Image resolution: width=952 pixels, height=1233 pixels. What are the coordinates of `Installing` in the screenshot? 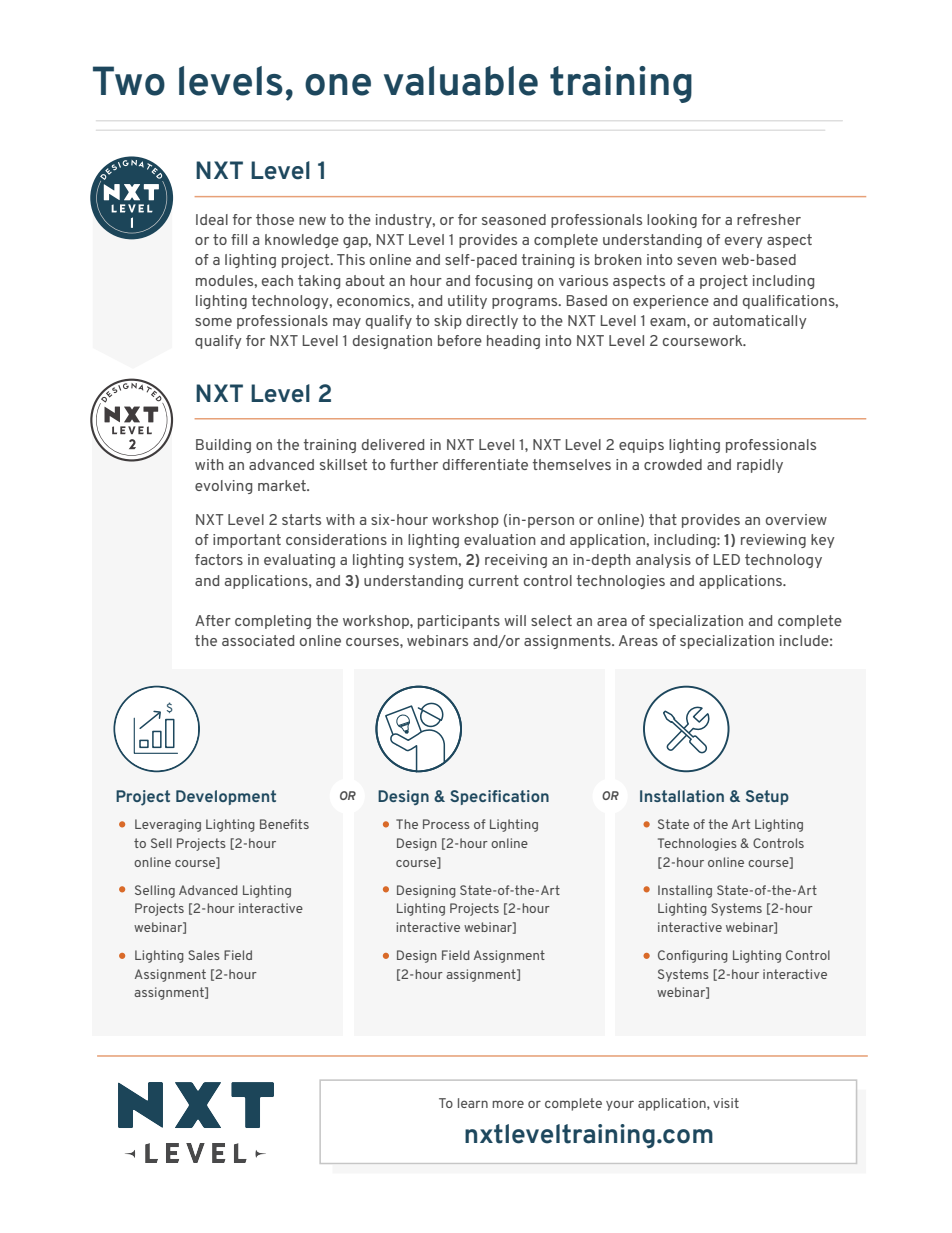 It's located at (685, 891).
